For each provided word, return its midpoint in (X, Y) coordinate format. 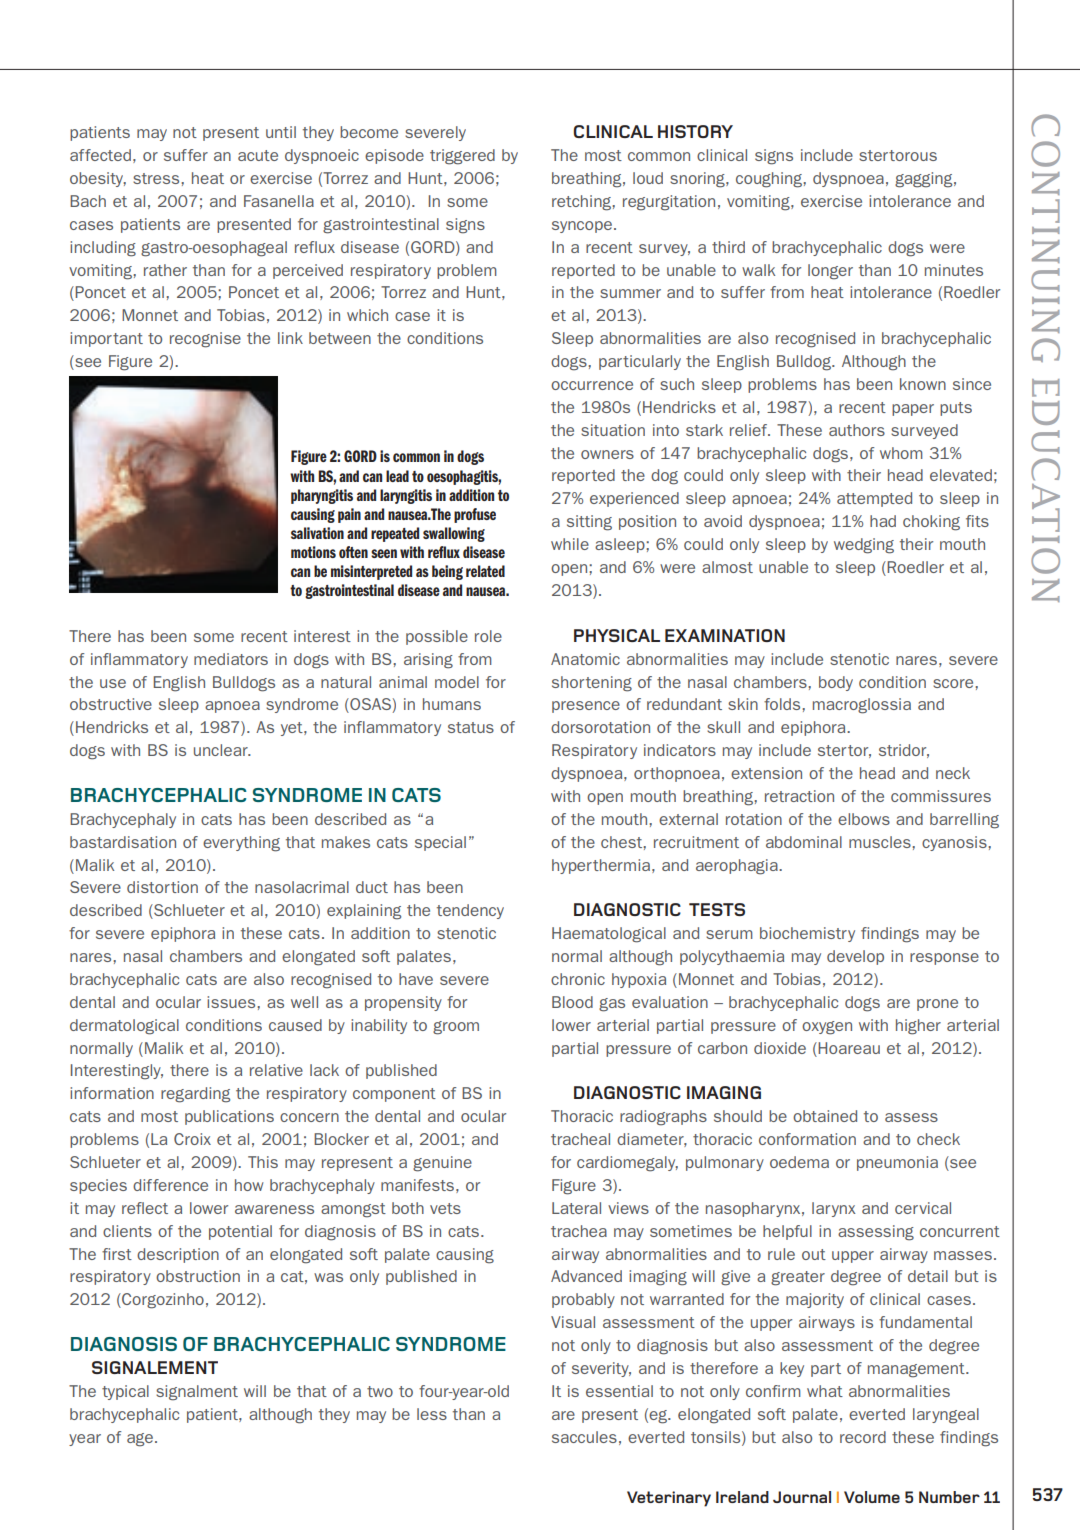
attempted (874, 499)
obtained (825, 1116)
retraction (799, 796)
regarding (195, 1095)
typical (125, 1392)
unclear (222, 750)
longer (830, 272)
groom (456, 1028)
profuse (475, 515)
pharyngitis (322, 496)
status (471, 727)
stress (157, 178)
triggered (462, 157)
